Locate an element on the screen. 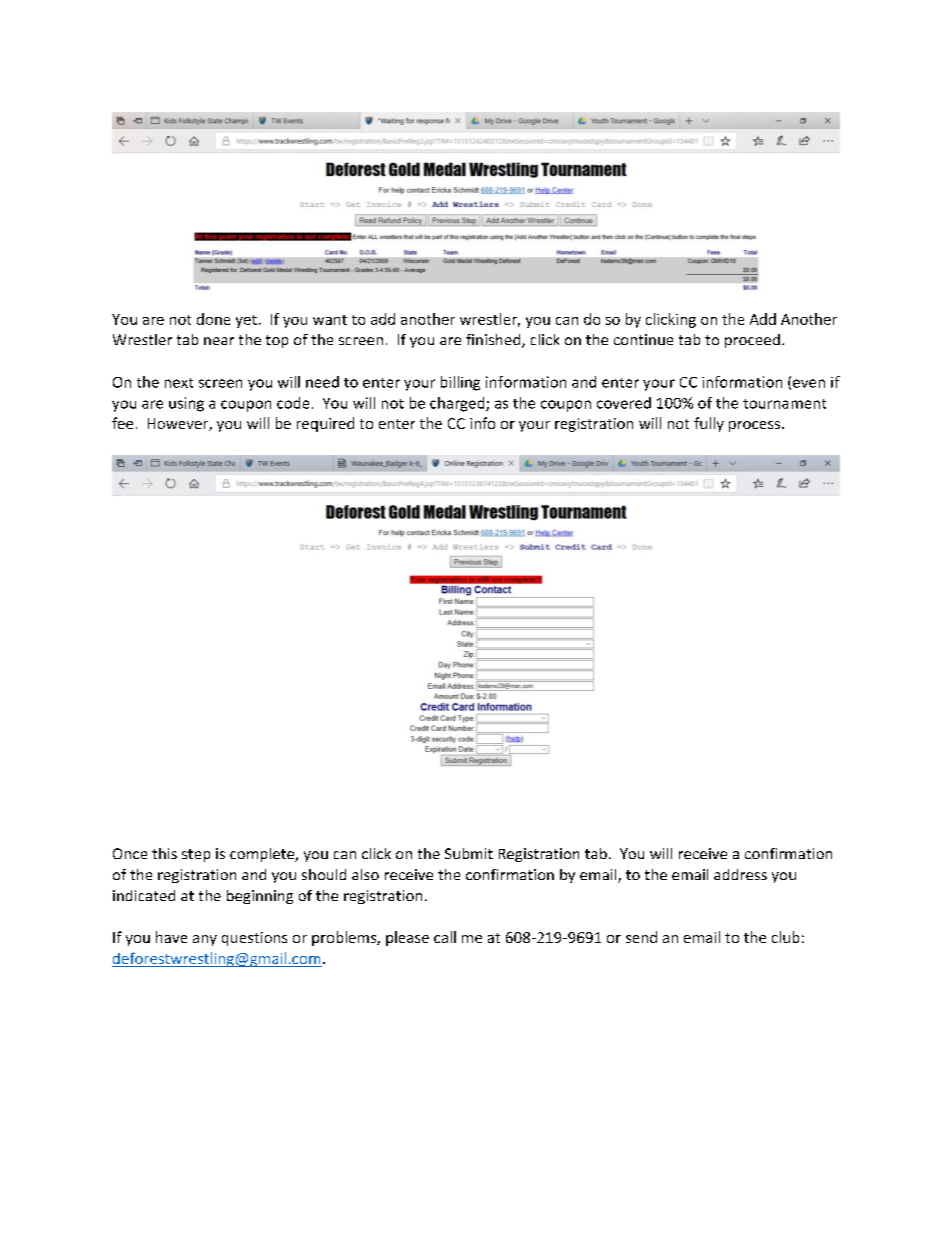 Image resolution: width=952 pixels, height=1233 pixels. fee is located at coordinates (122, 423).
